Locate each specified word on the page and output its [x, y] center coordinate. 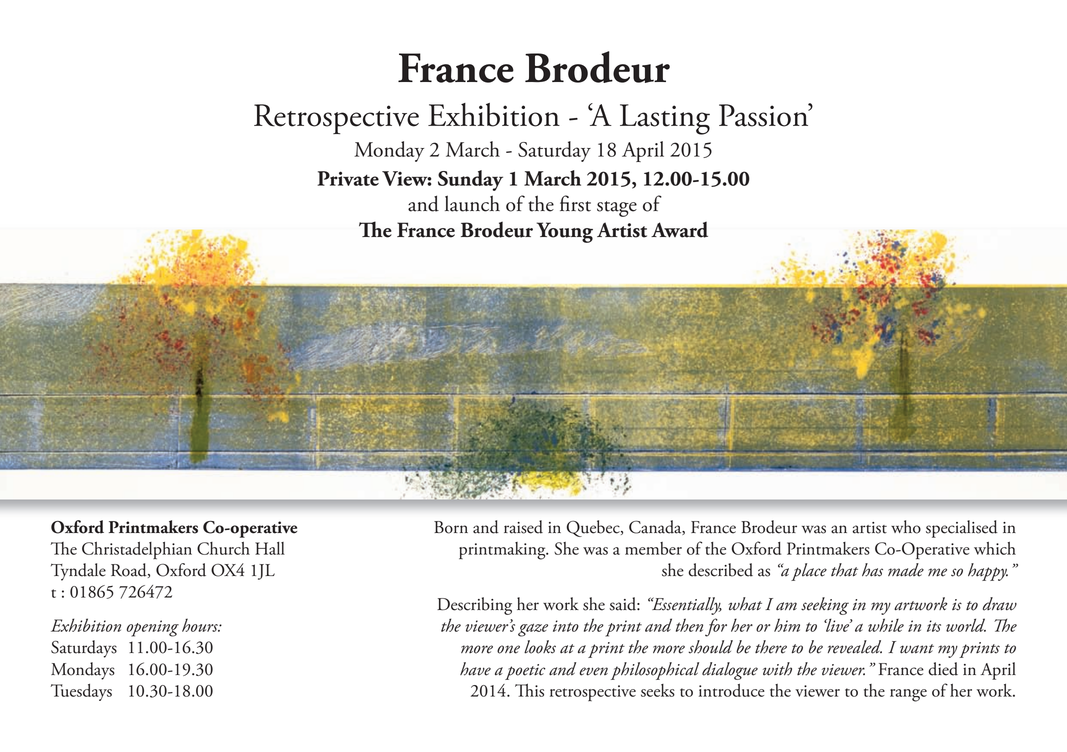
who [906, 527]
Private [348, 178]
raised [523, 527]
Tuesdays [81, 692]
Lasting [665, 119]
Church [223, 548]
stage [617, 209]
